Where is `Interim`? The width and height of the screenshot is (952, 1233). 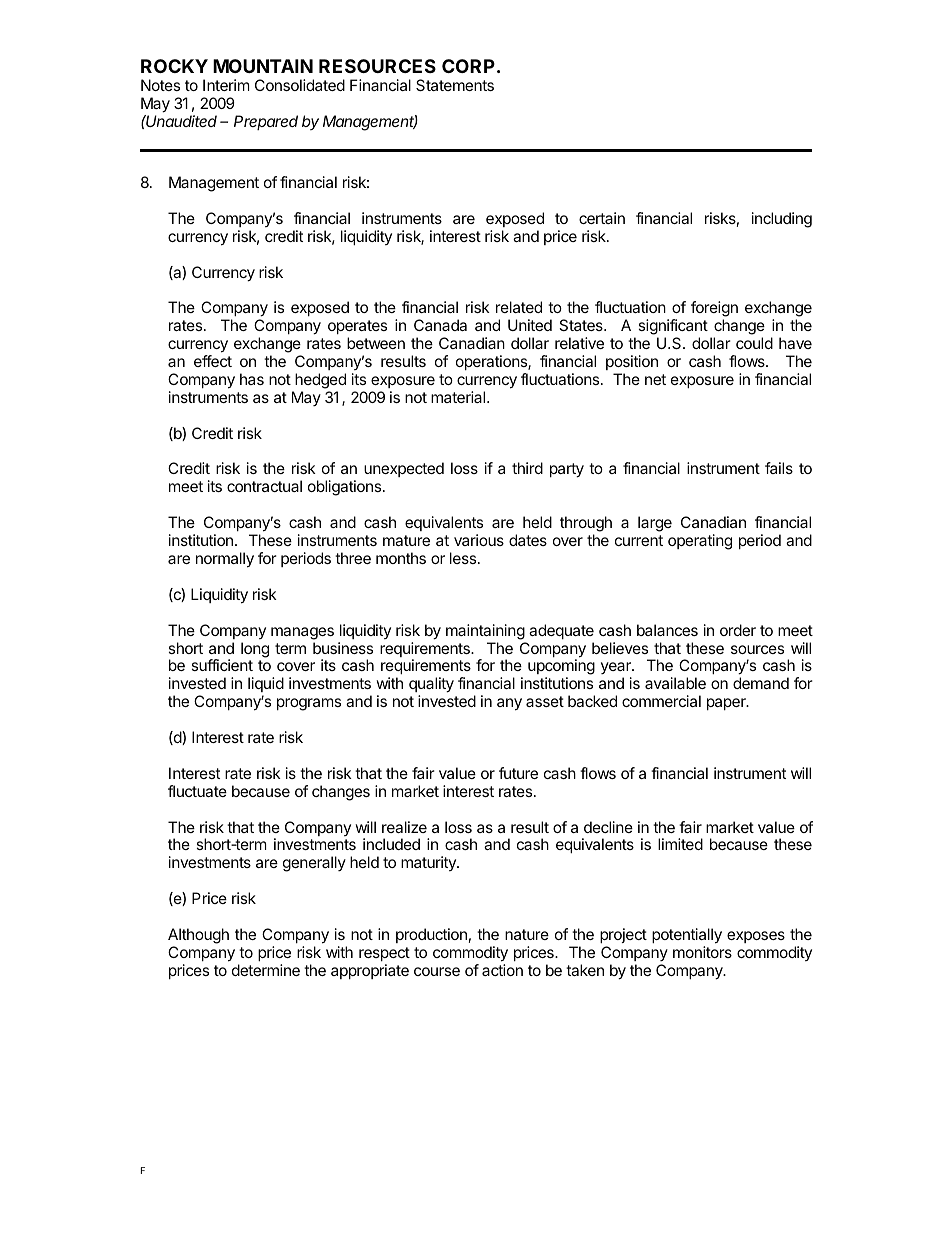 Interim is located at coordinates (226, 85).
